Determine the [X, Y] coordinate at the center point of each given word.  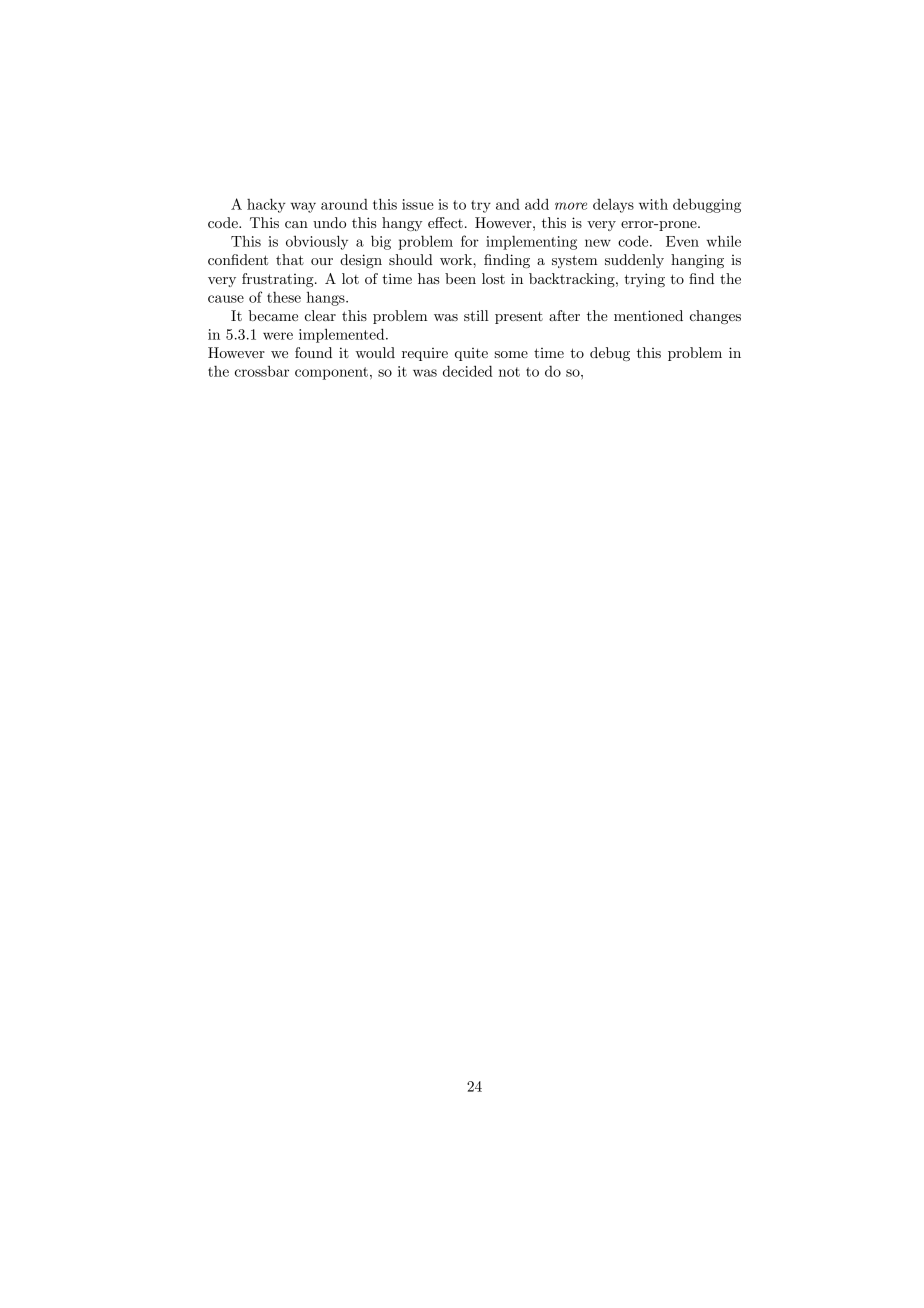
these [284, 297]
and [508, 204]
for [470, 241]
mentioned [648, 315]
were [278, 336]
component [331, 373]
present [519, 318]
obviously [317, 242]
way [303, 207]
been [460, 278]
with [653, 204]
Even [682, 241]
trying [644, 280]
